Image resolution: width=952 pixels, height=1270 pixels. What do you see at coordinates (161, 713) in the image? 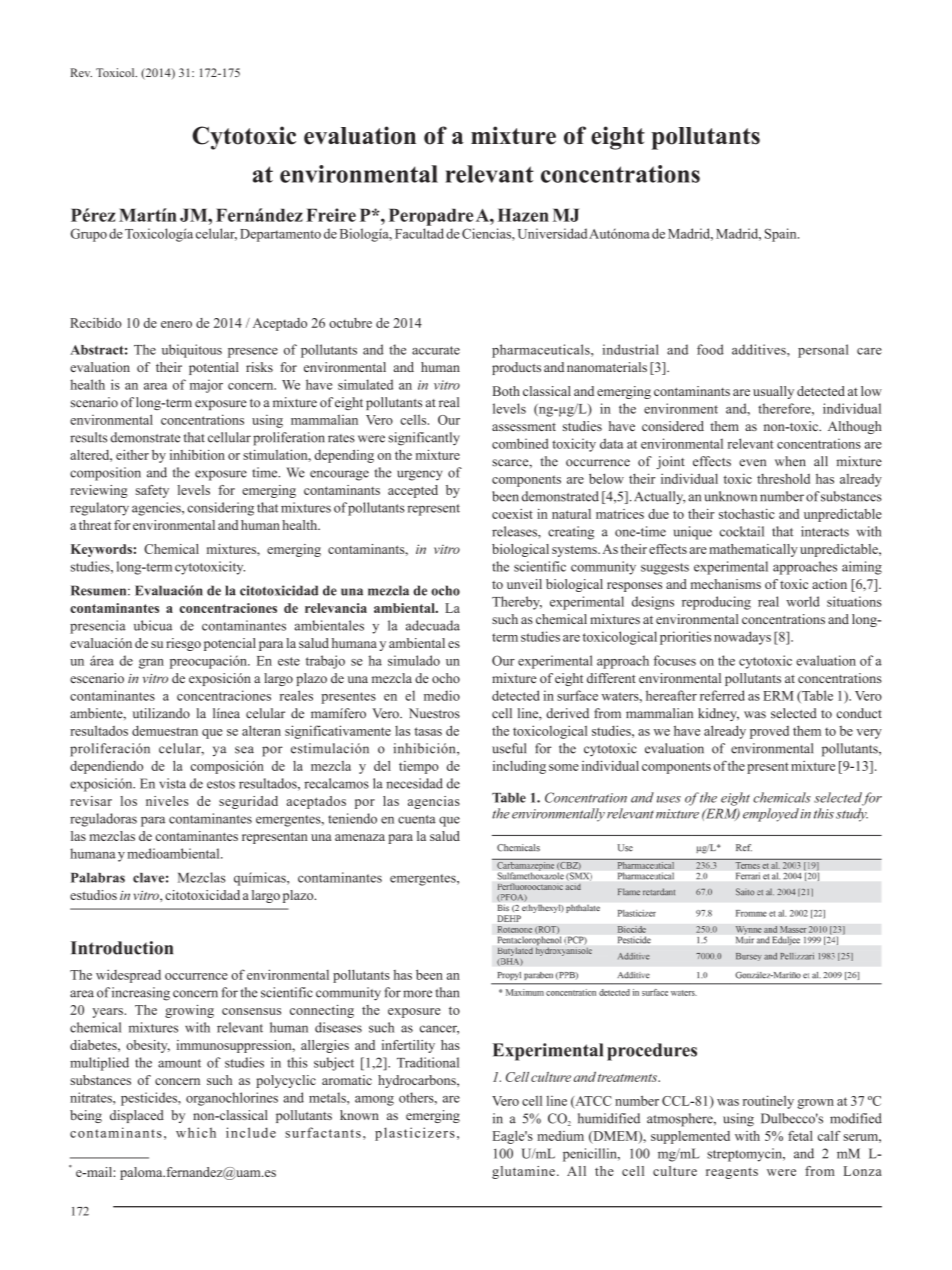
I see `utilizando` at bounding box center [161, 713].
